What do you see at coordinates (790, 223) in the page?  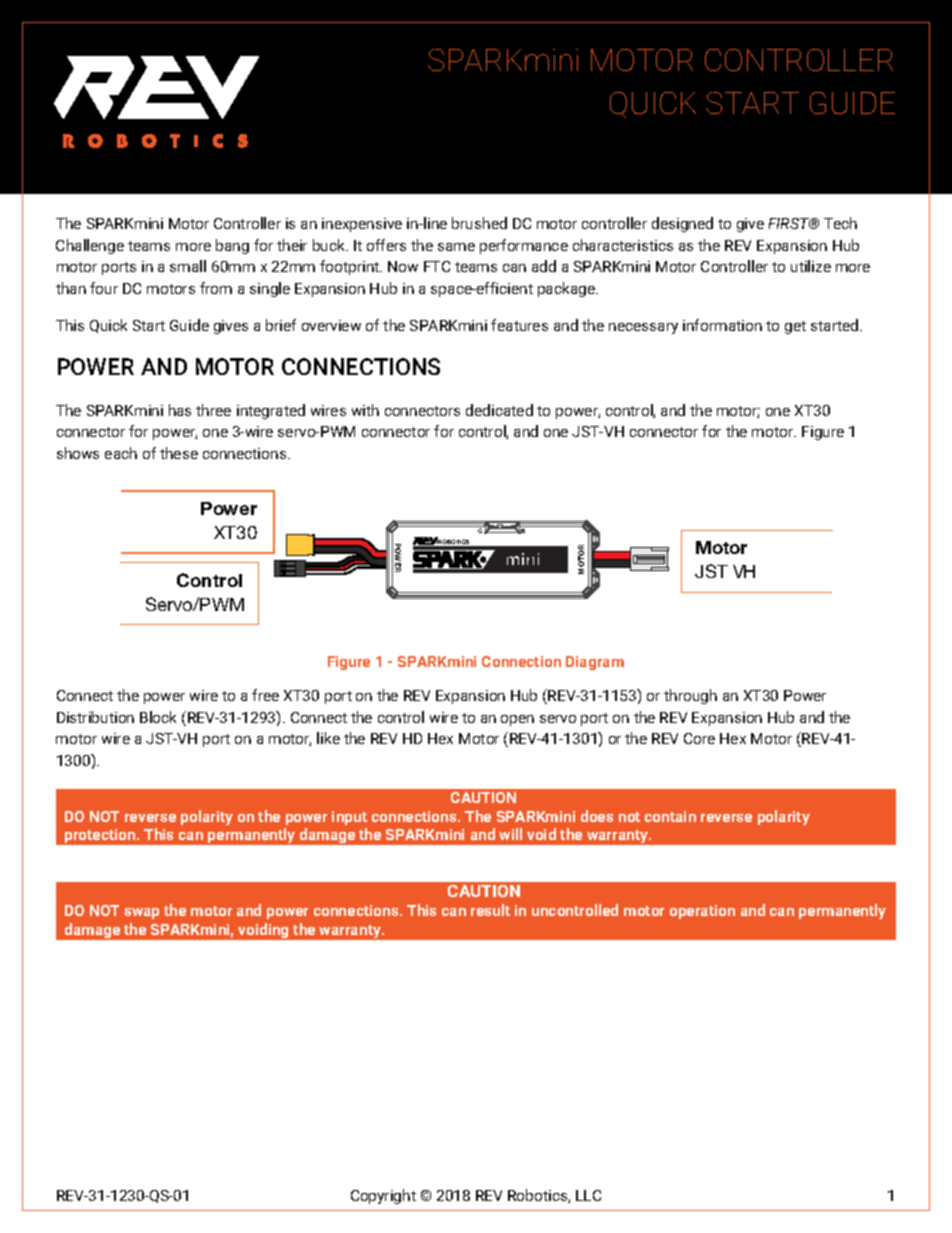 I see `FIRST` at bounding box center [790, 223].
